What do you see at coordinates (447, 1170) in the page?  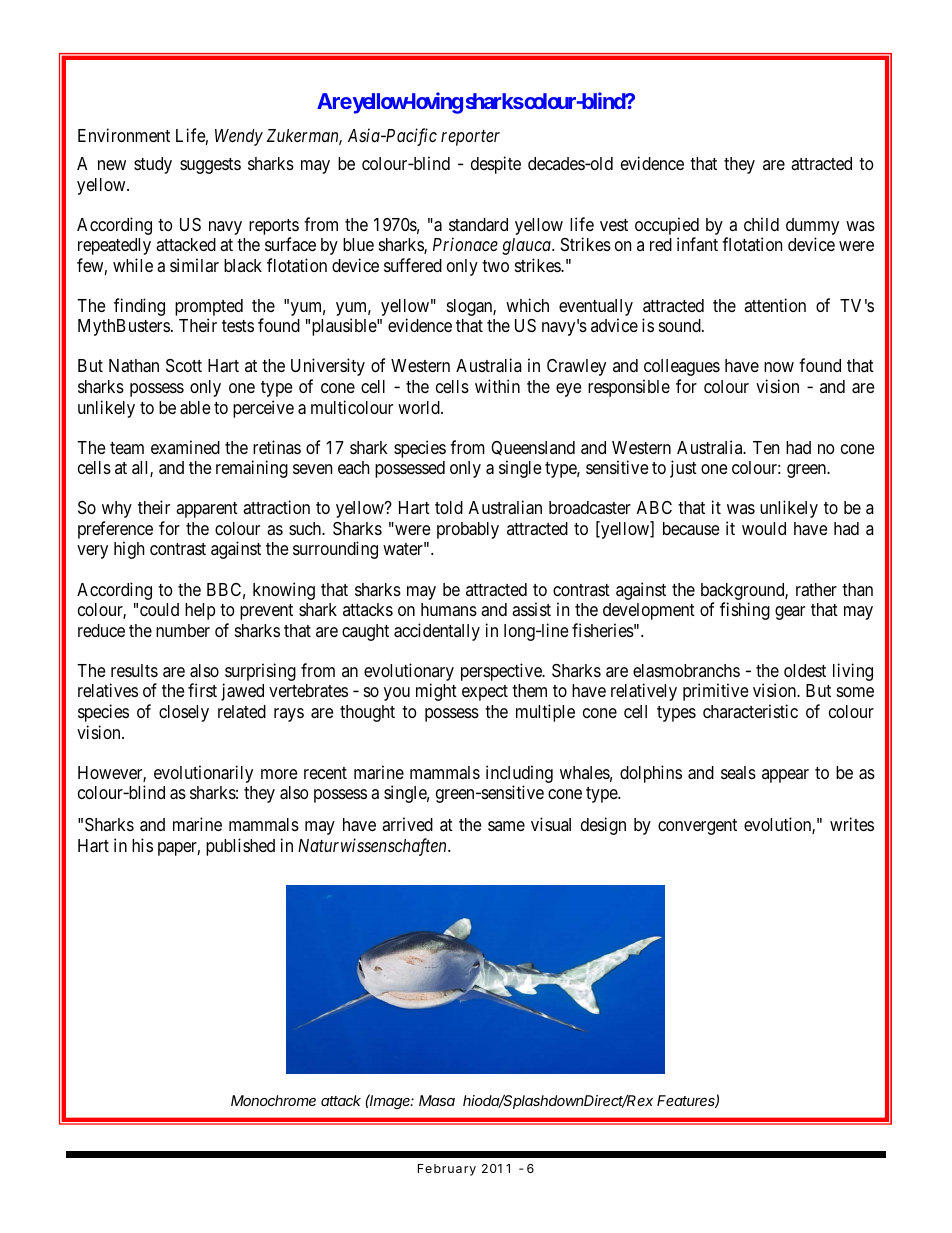 I see `February` at bounding box center [447, 1170].
